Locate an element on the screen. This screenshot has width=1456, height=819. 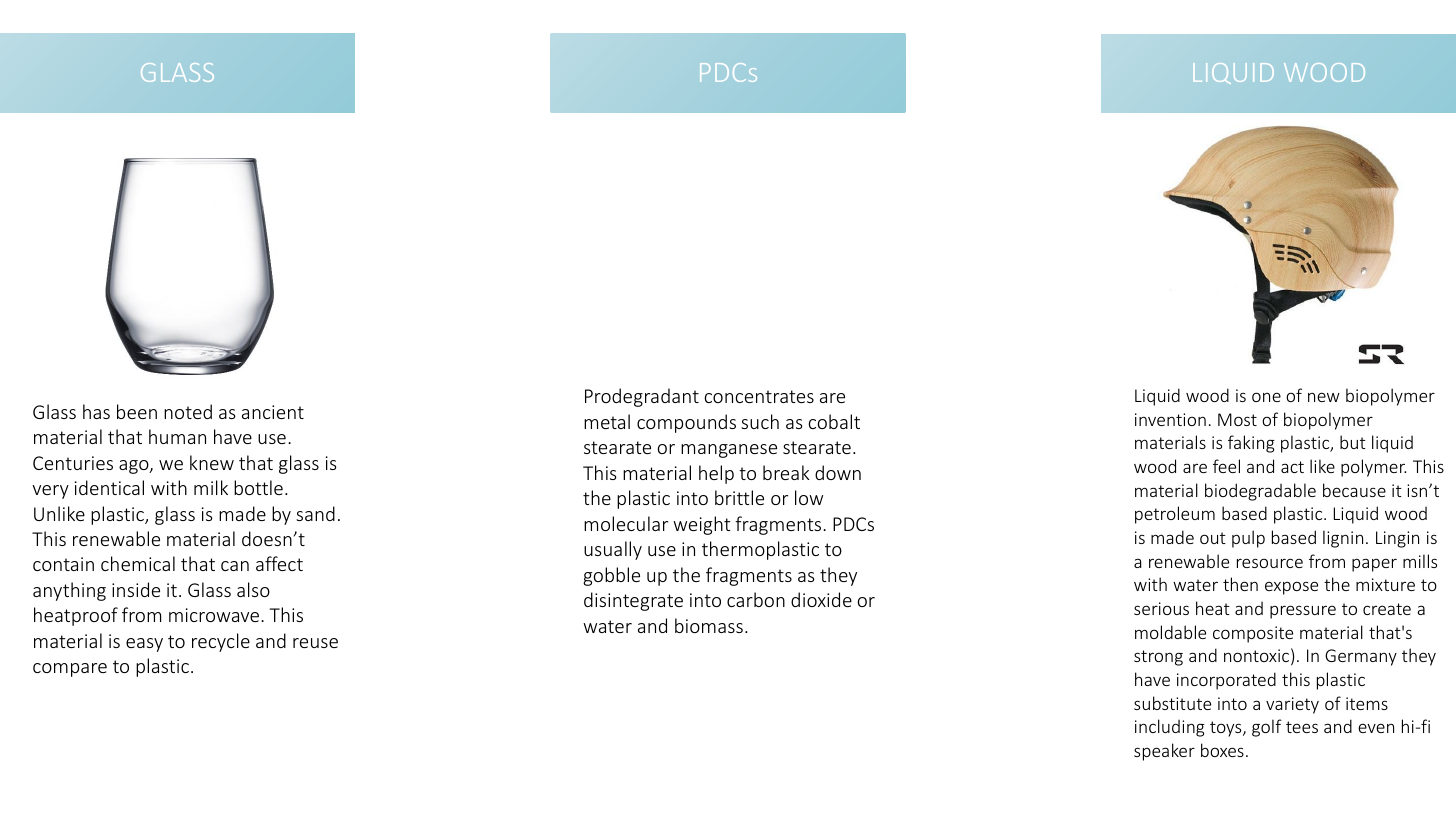
concentrates is located at coordinates (759, 396).
